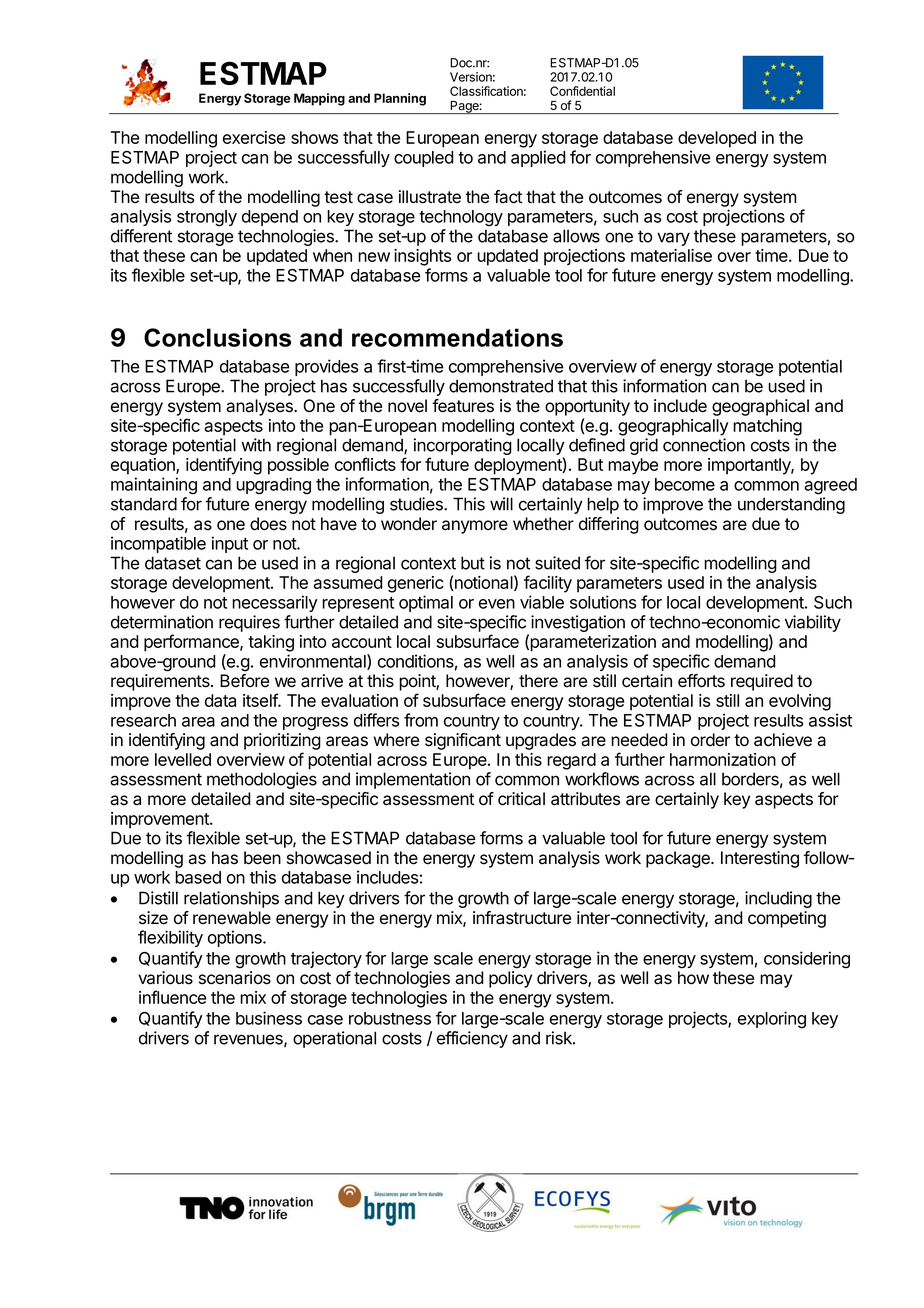 Image resolution: width=924 pixels, height=1308 pixels. What do you see at coordinates (671, 255) in the screenshot?
I see `materialise` at bounding box center [671, 255].
